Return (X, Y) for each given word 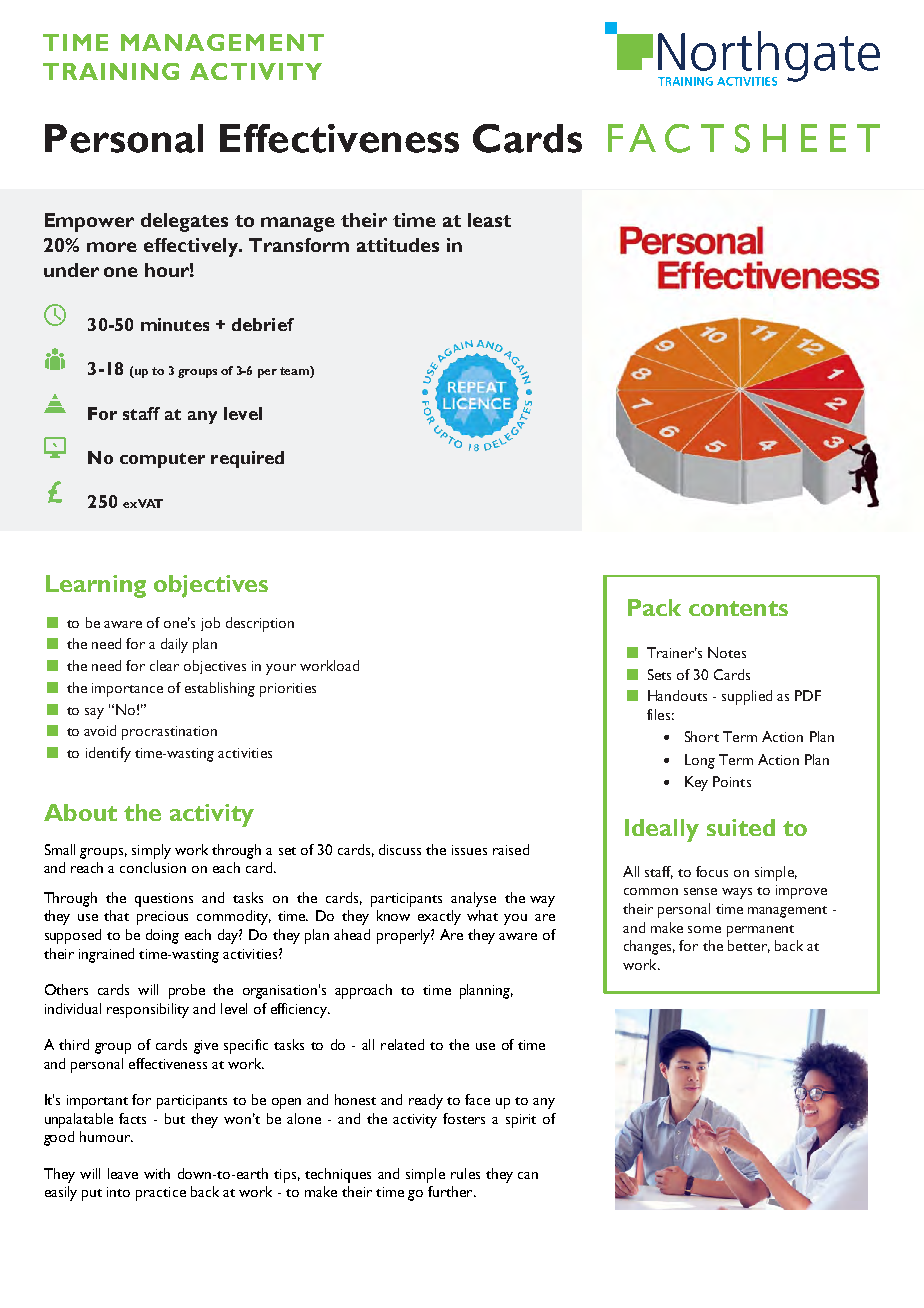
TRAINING (111, 71)
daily (174, 645)
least (489, 220)
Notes (727, 652)
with (157, 1173)
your (281, 669)
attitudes (398, 245)
